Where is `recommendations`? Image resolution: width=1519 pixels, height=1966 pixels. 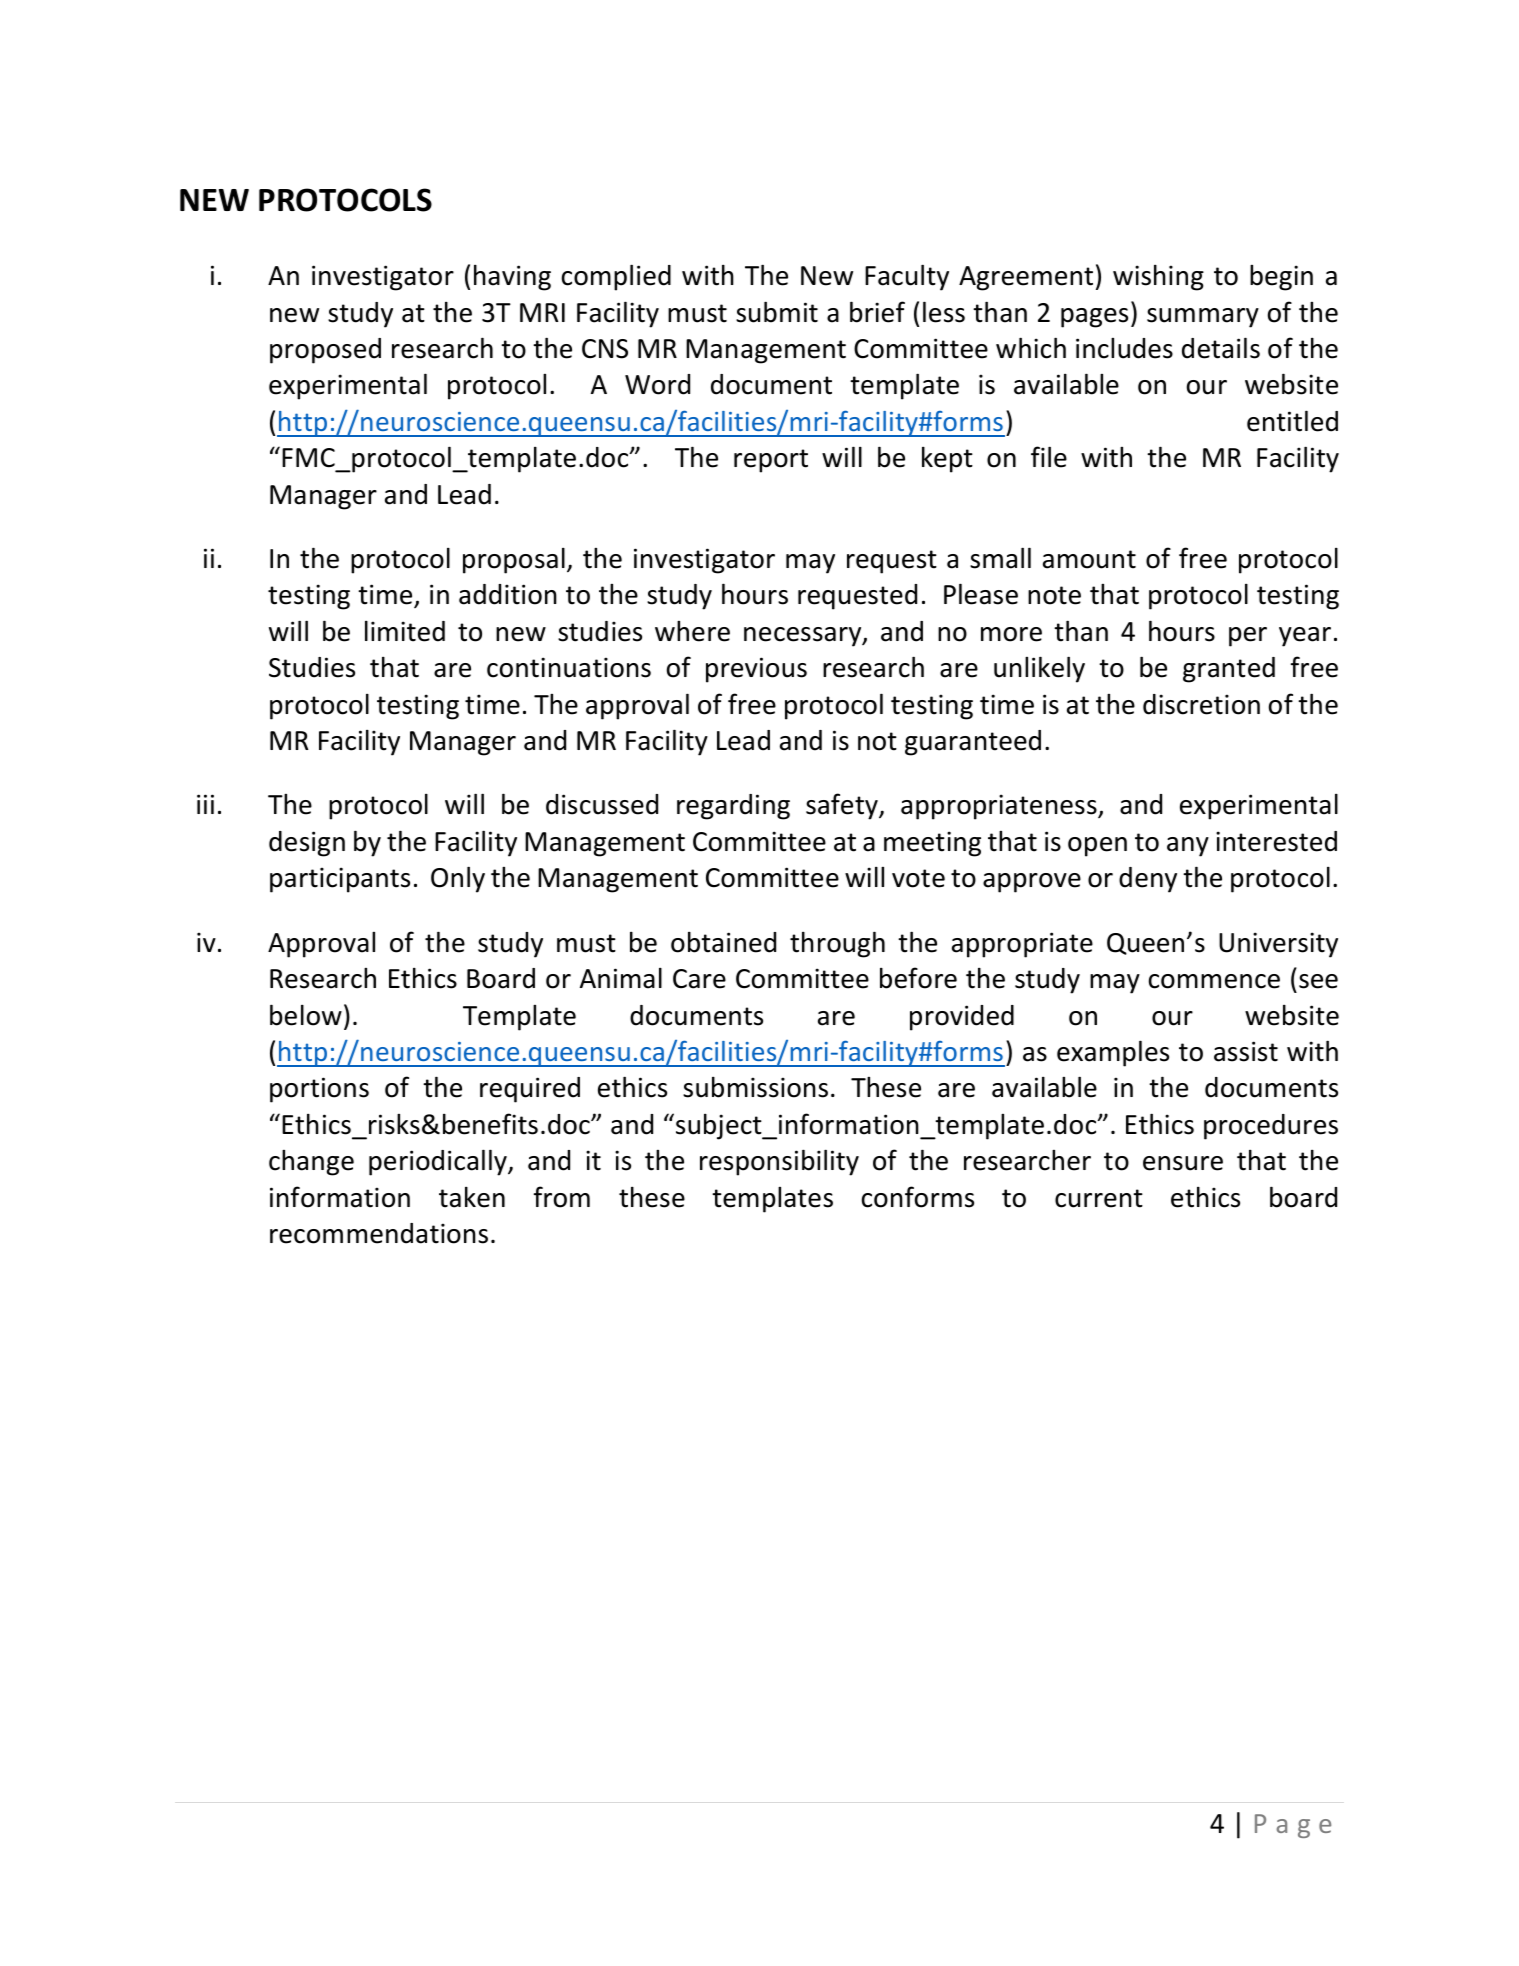 recommendations is located at coordinates (379, 1233).
